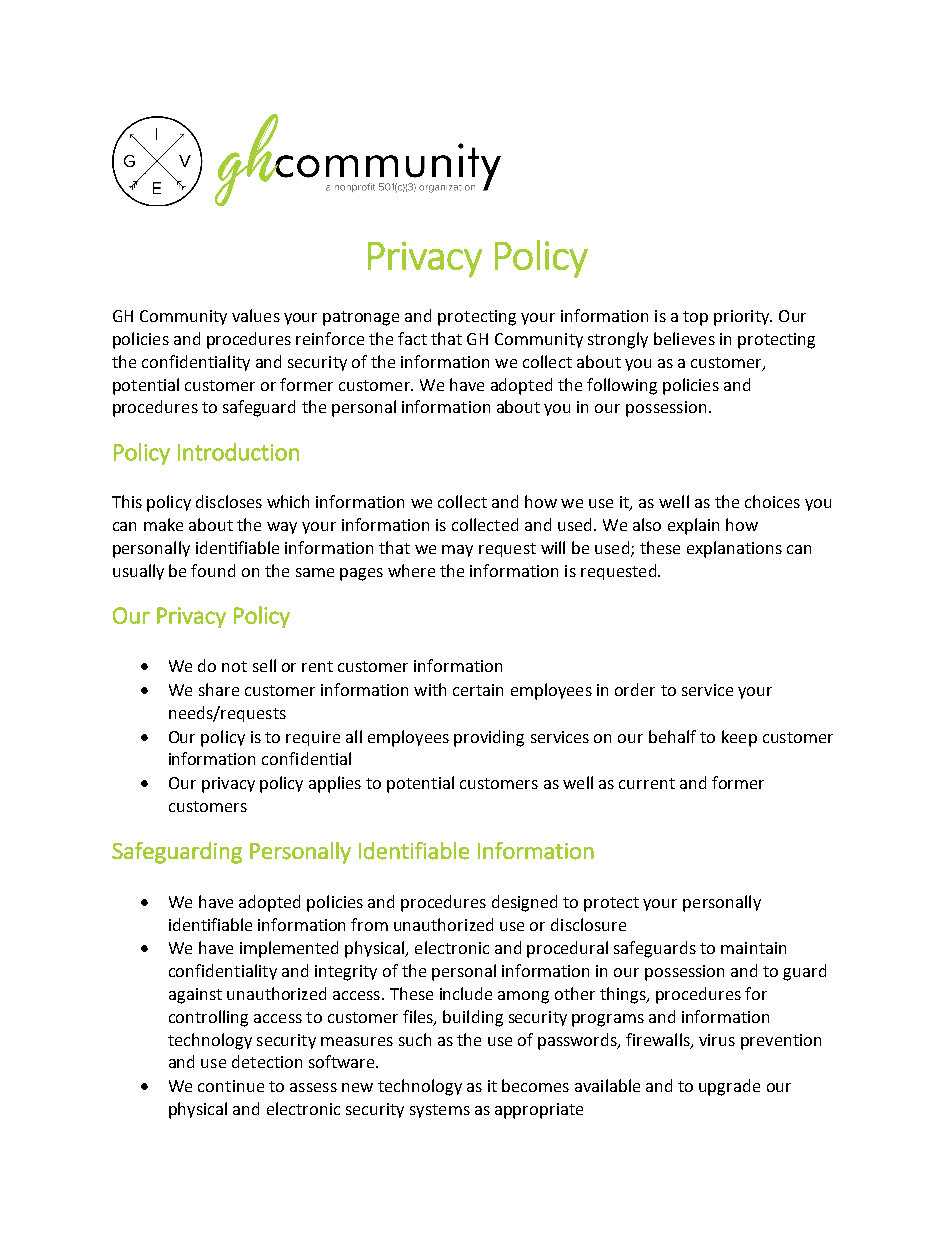 The image size is (952, 1233). What do you see at coordinates (734, 549) in the document?
I see `explanations` at bounding box center [734, 549].
